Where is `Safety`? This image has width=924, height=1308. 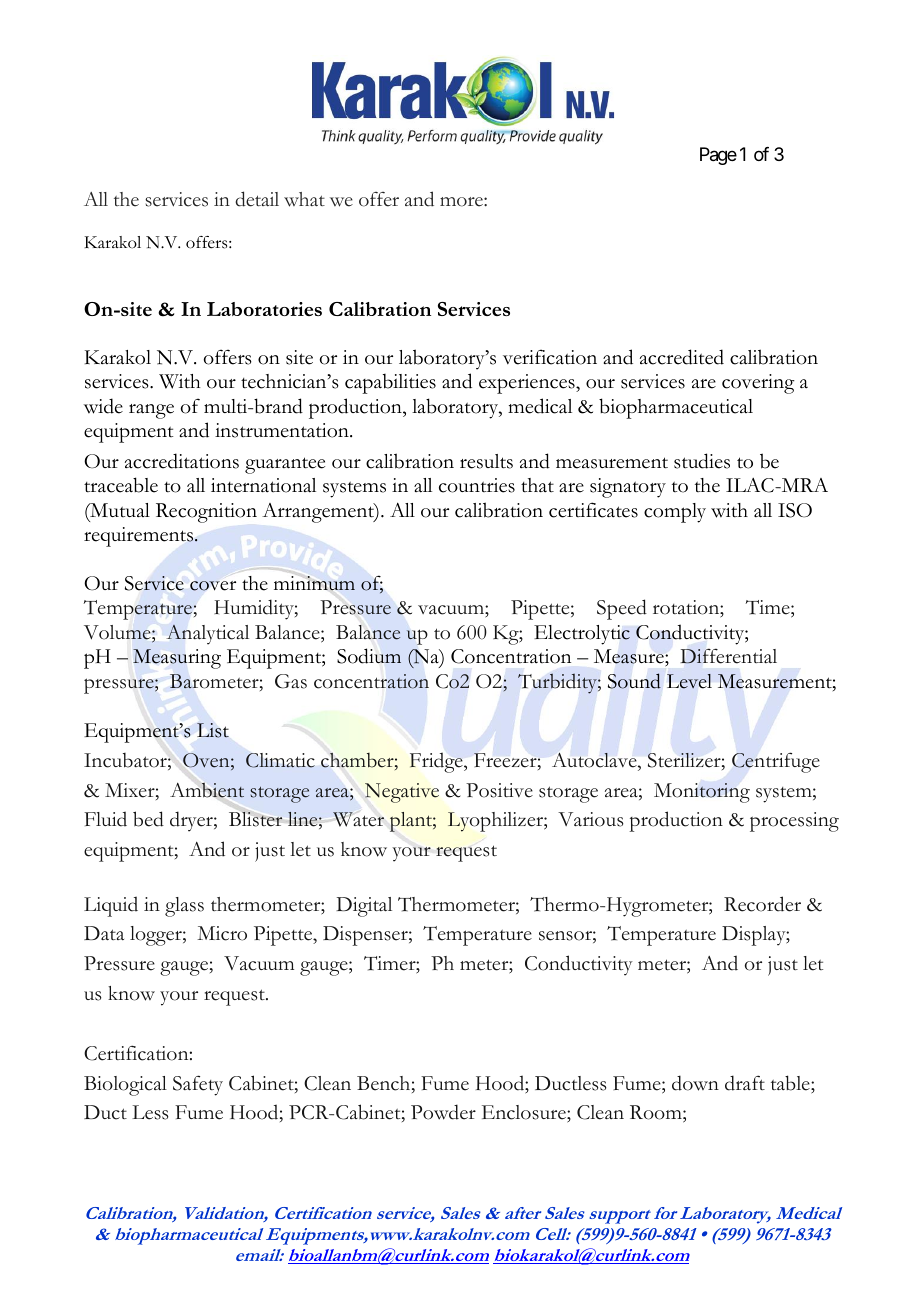 Safety is located at coordinates (198, 1085).
